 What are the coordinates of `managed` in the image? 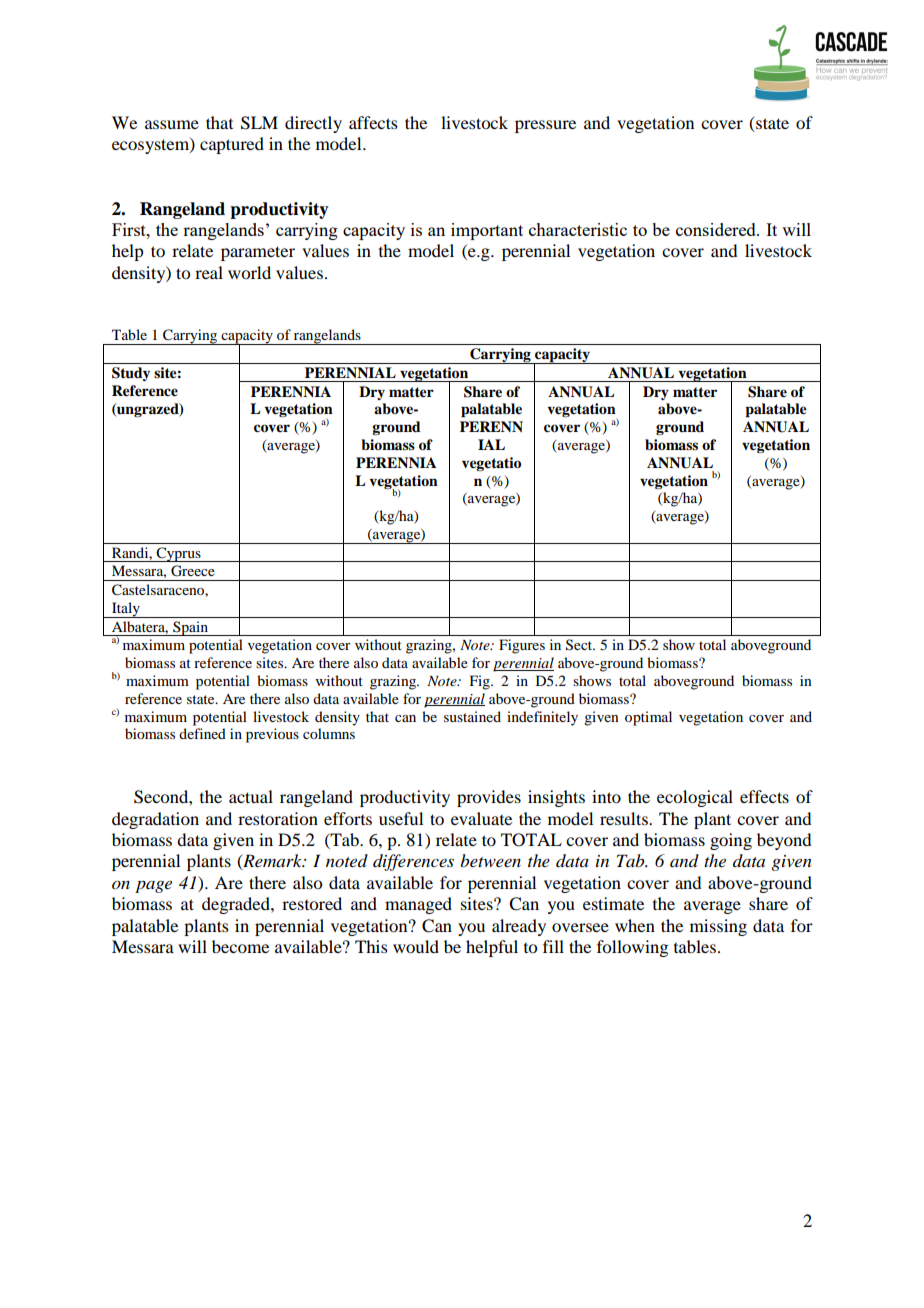 It's located at (418, 905).
